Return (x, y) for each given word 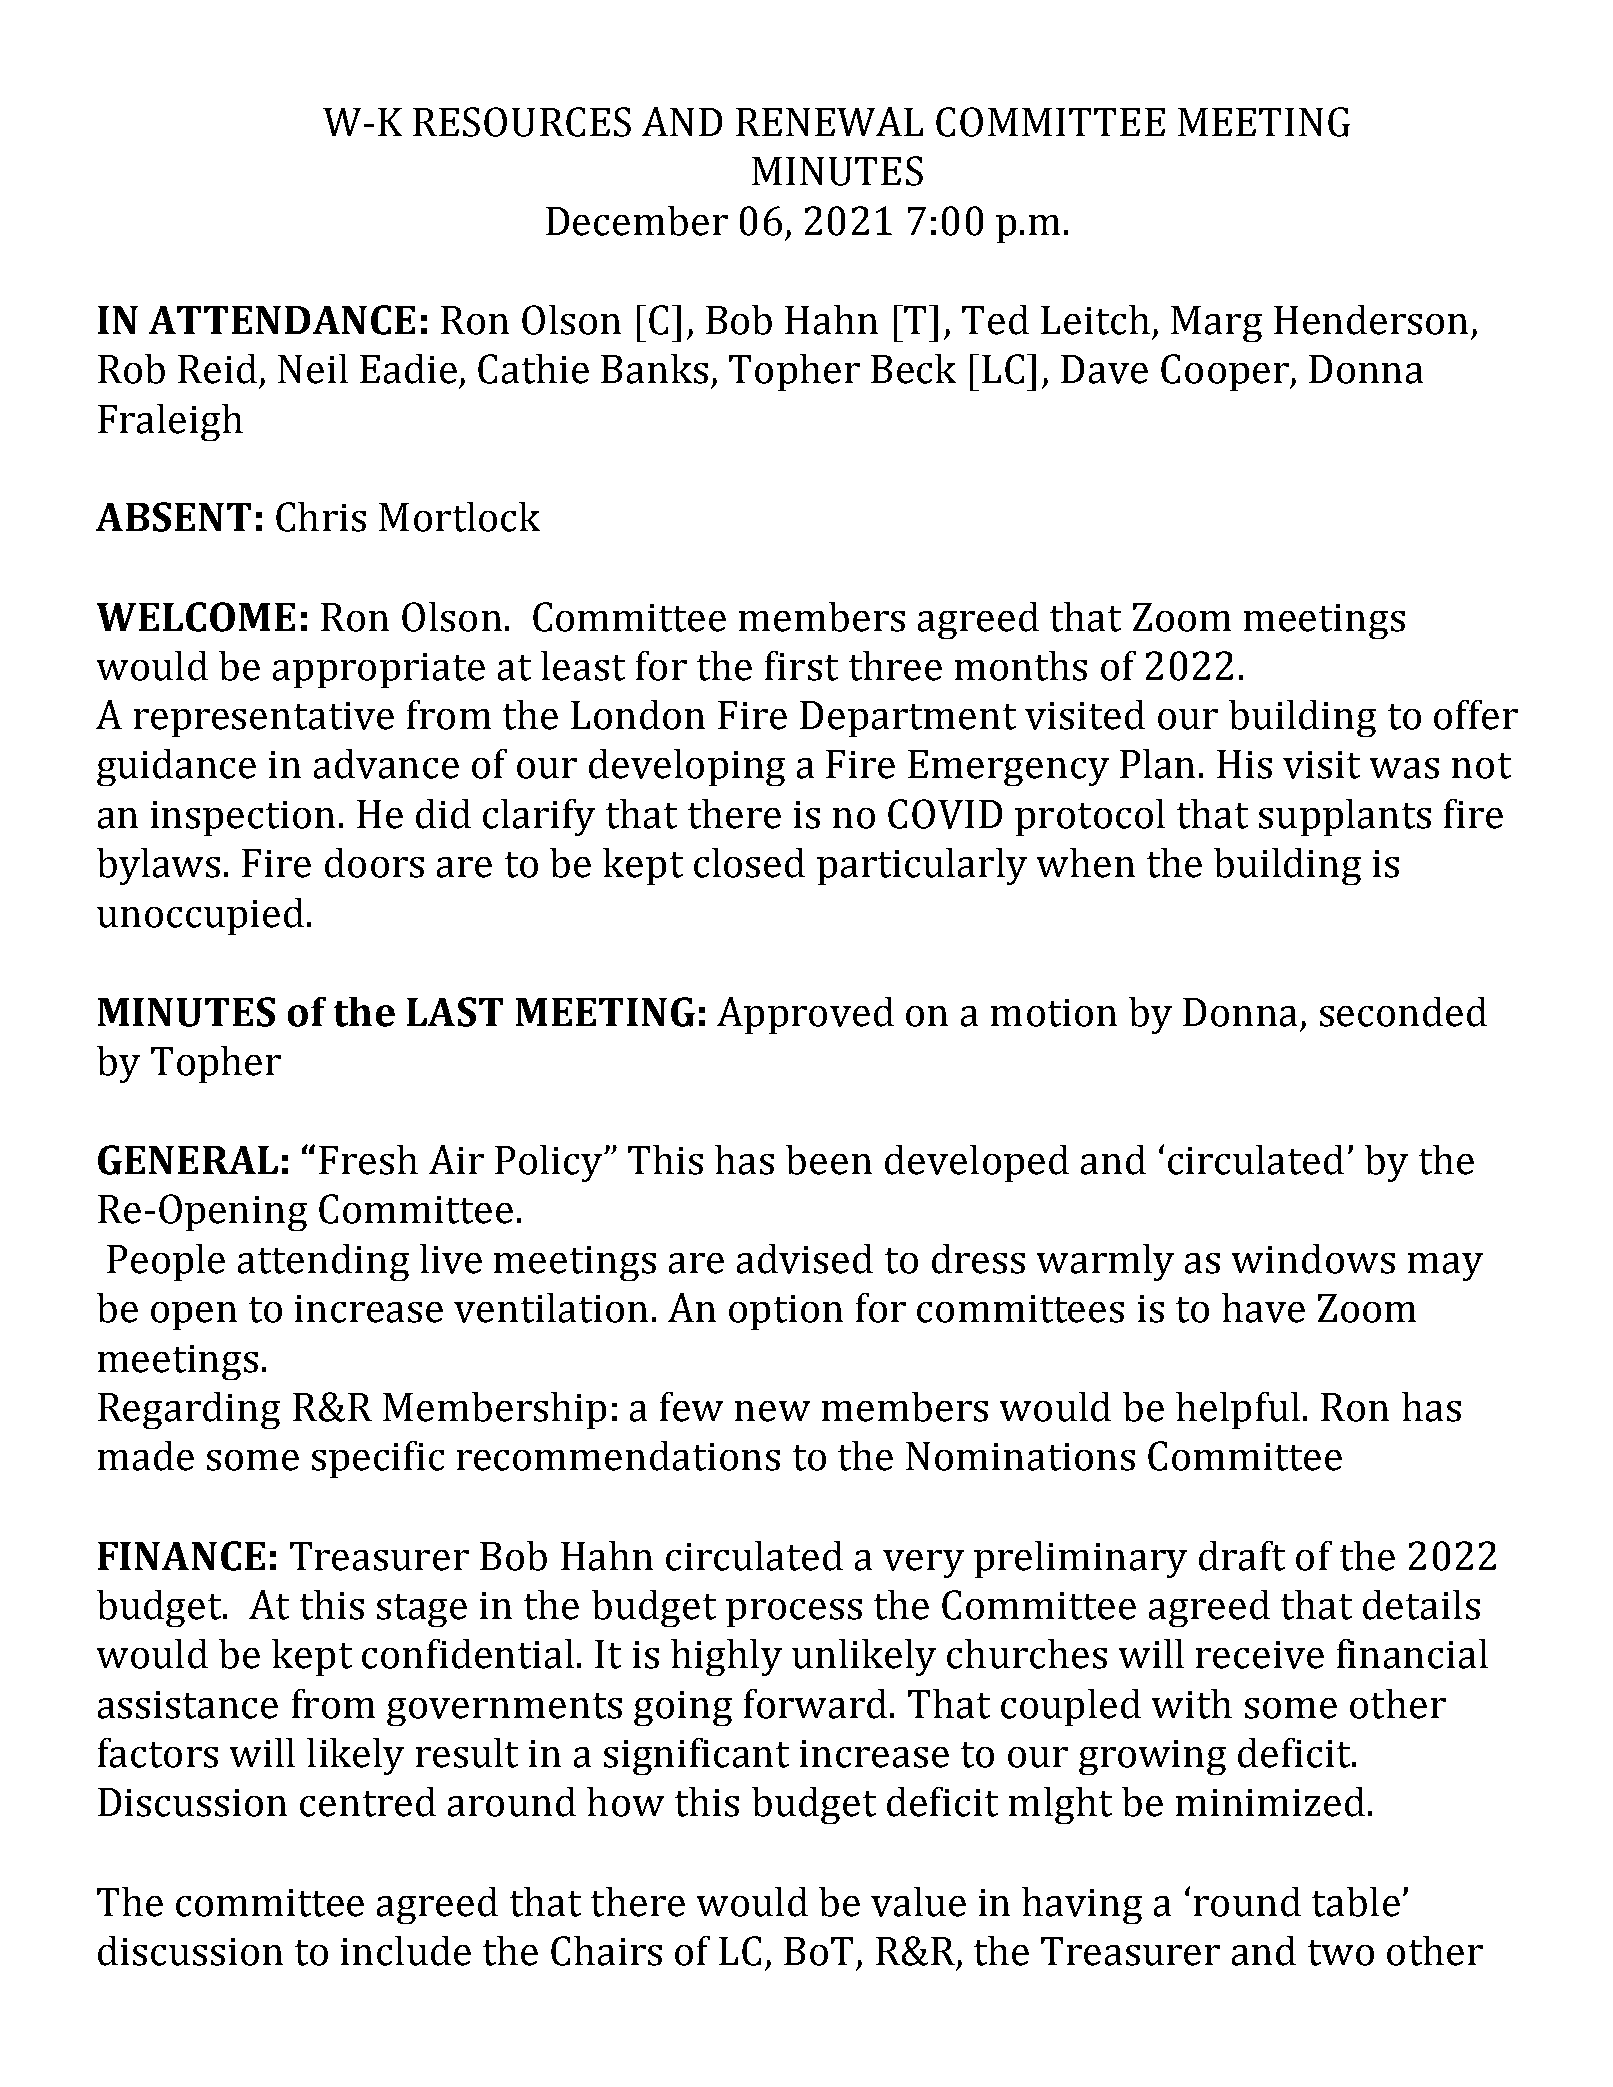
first (801, 666)
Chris (321, 517)
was (1404, 768)
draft (1242, 1556)
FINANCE (181, 1556)
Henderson (1371, 320)
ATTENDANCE (282, 320)
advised (805, 1259)
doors (374, 863)
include (406, 1951)
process (794, 1613)
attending (323, 1262)
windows (1313, 1259)
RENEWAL (829, 121)
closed (749, 863)
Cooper (1226, 372)
